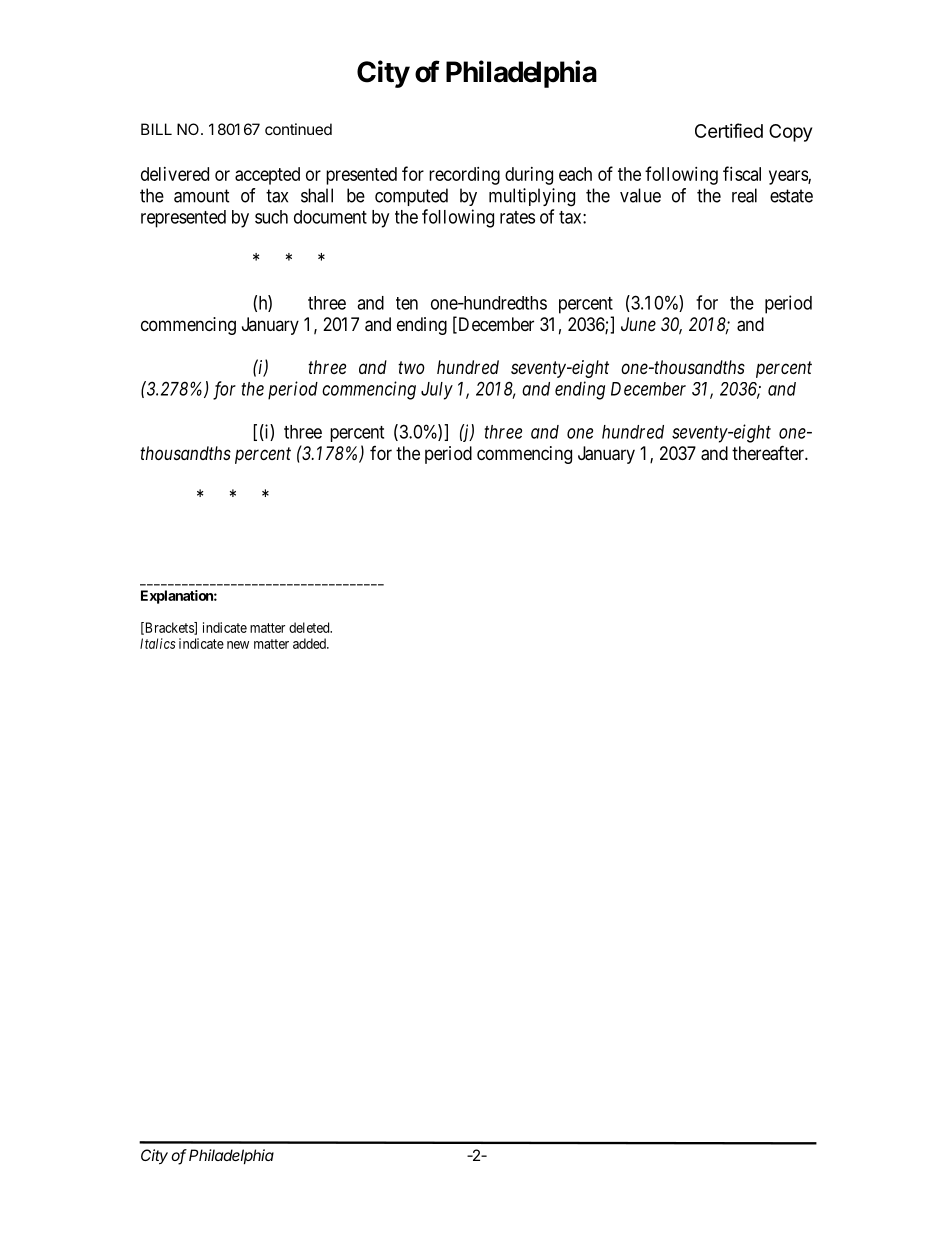 Image resolution: width=952 pixels, height=1233 pixels. I want to click on recording, so click(464, 176).
